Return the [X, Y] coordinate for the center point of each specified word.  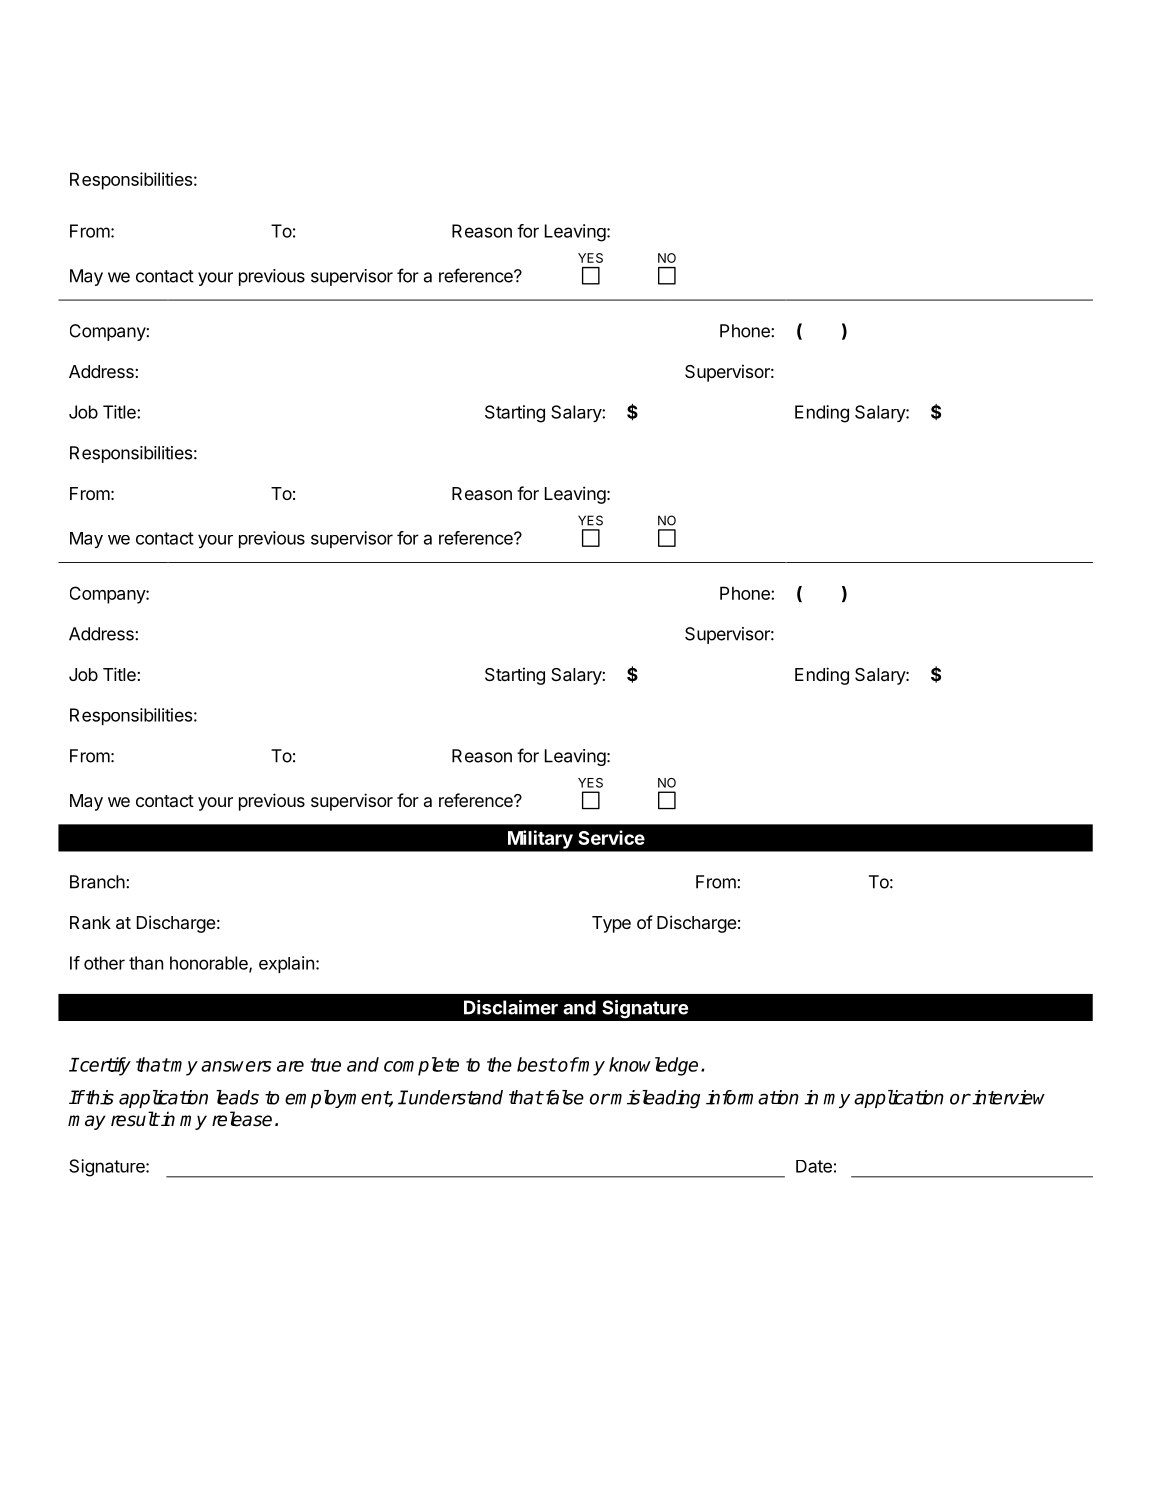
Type [611, 924]
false [563, 1097]
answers [236, 1066]
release [242, 1119]
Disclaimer [511, 1007]
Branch [98, 882]
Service [611, 837]
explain [286, 964]
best [536, 1064]
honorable [210, 964]
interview [1008, 1097]
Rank [90, 922]
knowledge [653, 1066]
